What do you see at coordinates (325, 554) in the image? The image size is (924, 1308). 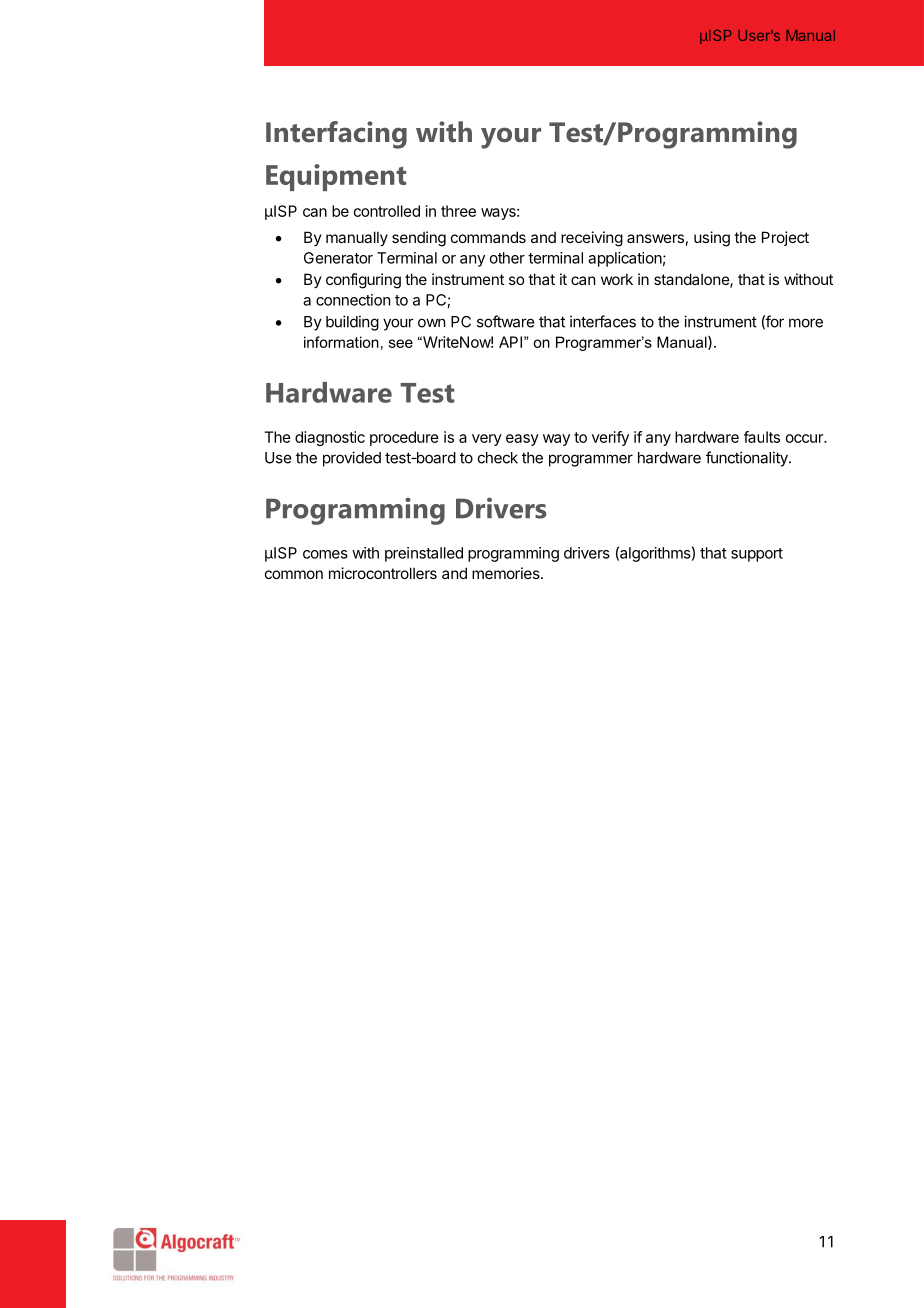 I see `comes` at bounding box center [325, 554].
